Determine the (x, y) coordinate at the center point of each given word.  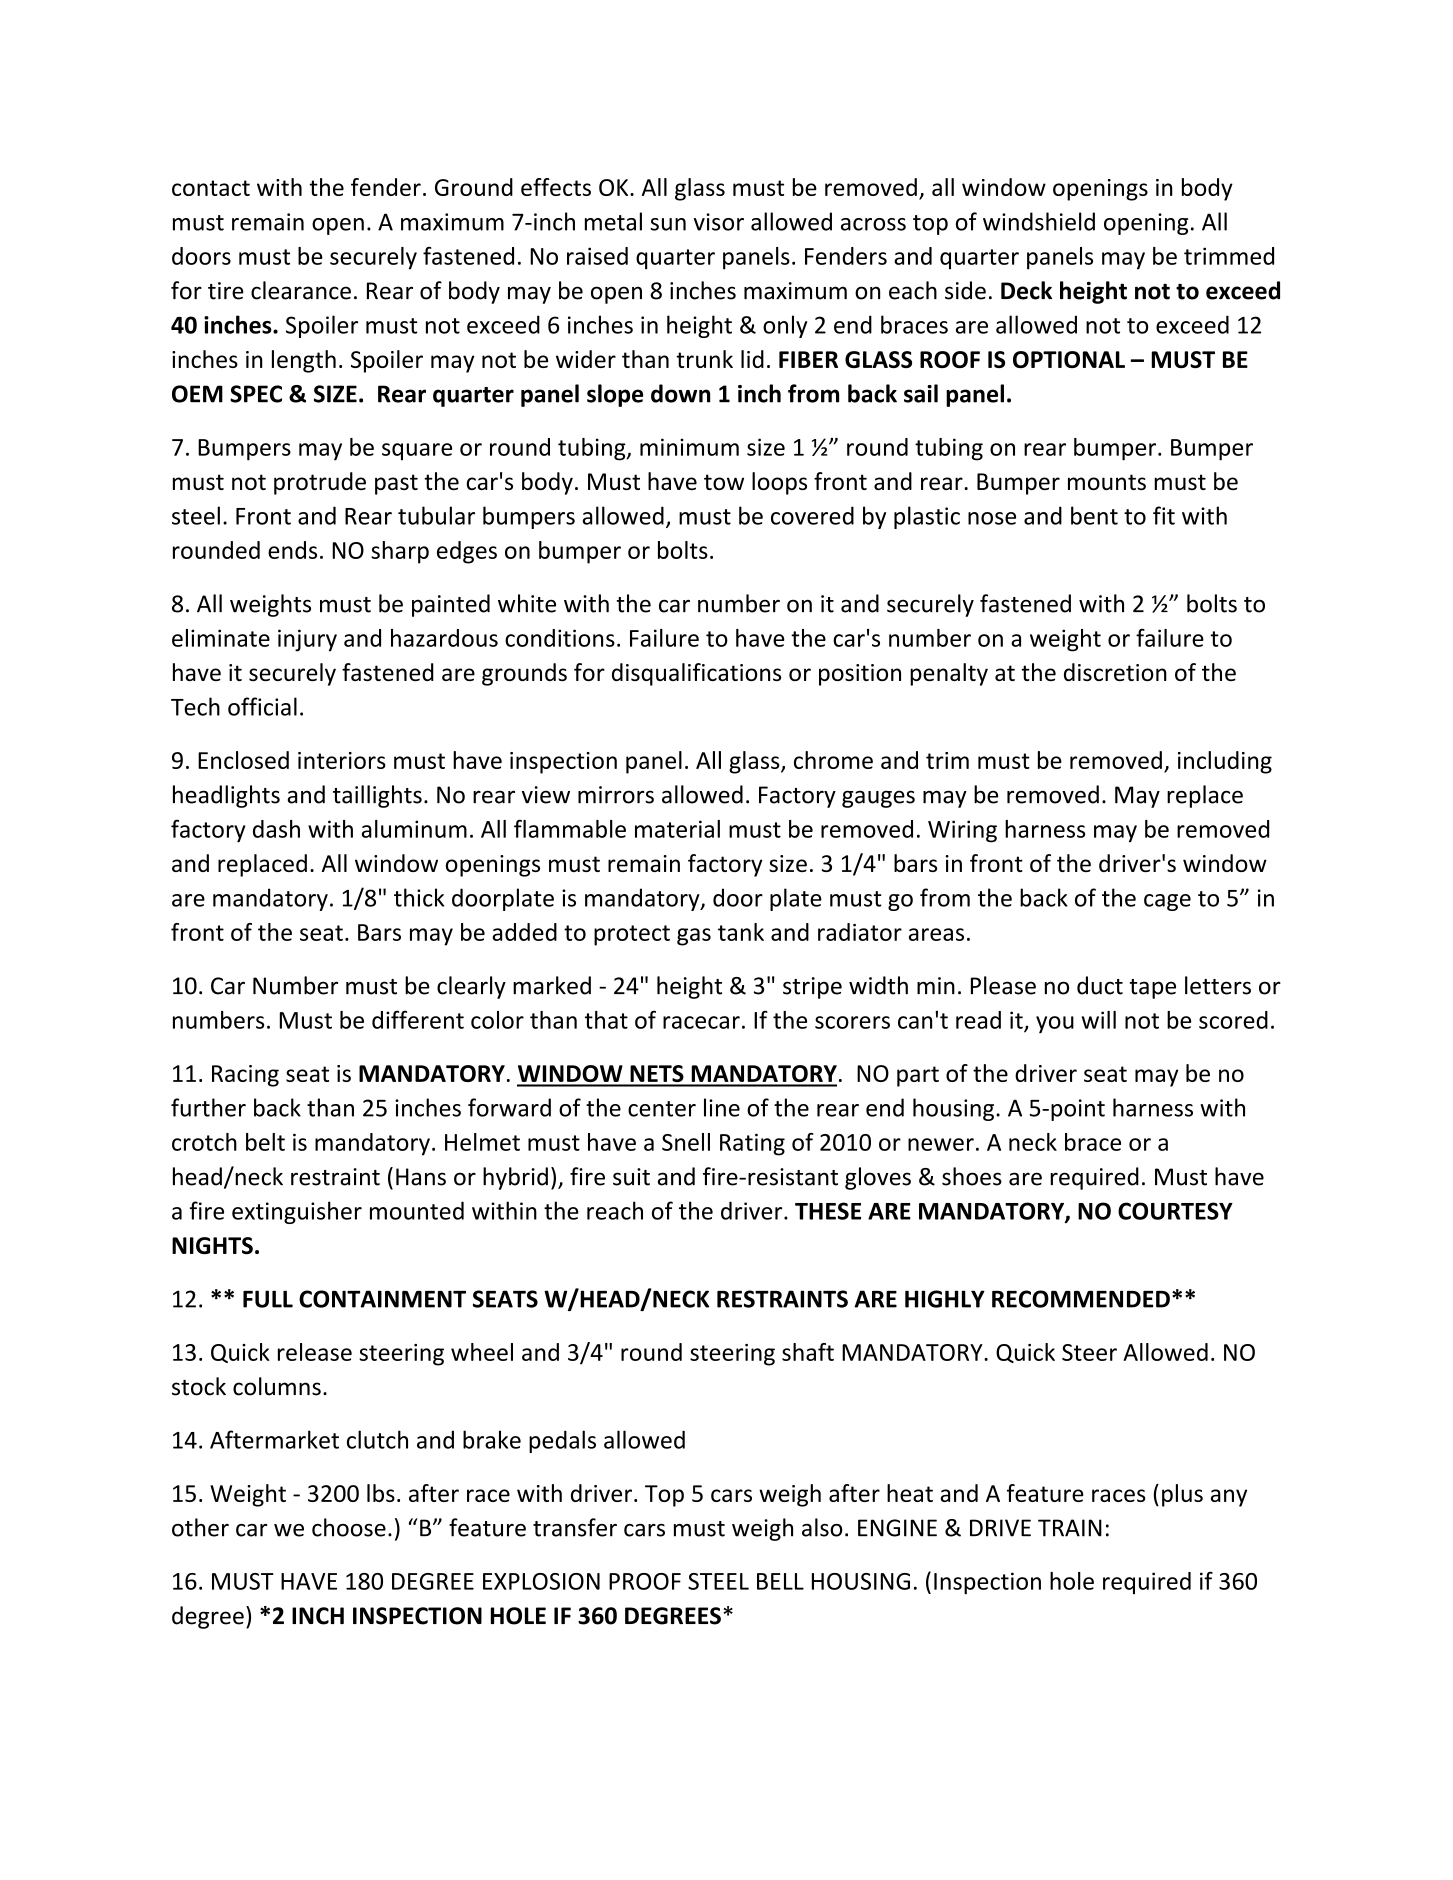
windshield (1039, 221)
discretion (1115, 672)
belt (265, 1142)
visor (719, 222)
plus (1182, 1495)
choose (349, 1527)
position (860, 675)
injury (307, 640)
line (722, 1107)
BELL (780, 1581)
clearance (301, 290)
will (1099, 1020)
